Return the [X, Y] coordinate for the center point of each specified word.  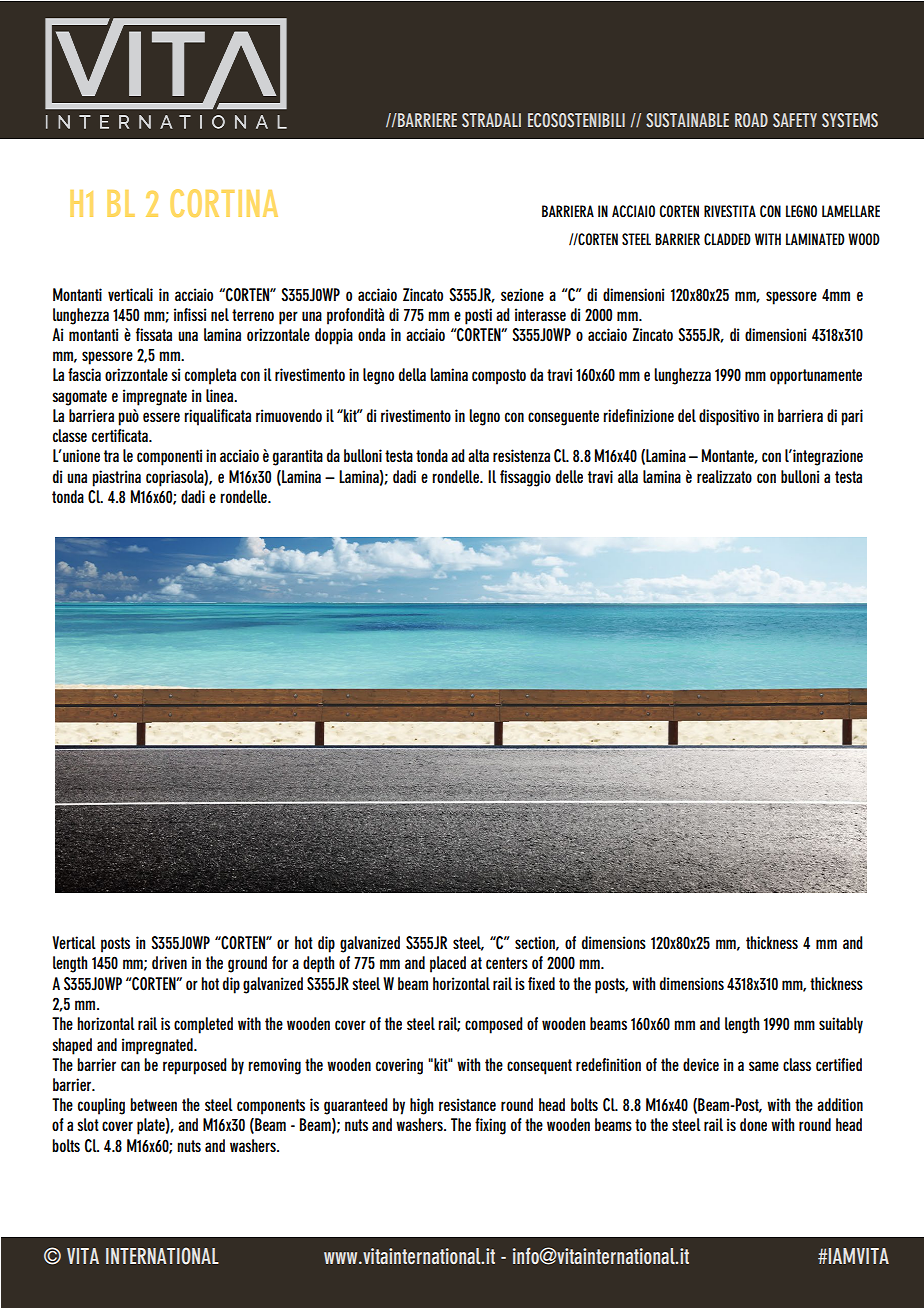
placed [448, 964]
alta [478, 455]
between [153, 1104]
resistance [467, 1104]
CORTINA [224, 203]
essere [161, 417]
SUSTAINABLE [687, 120]
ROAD [751, 120]
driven [169, 962]
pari [852, 417]
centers [507, 963]
